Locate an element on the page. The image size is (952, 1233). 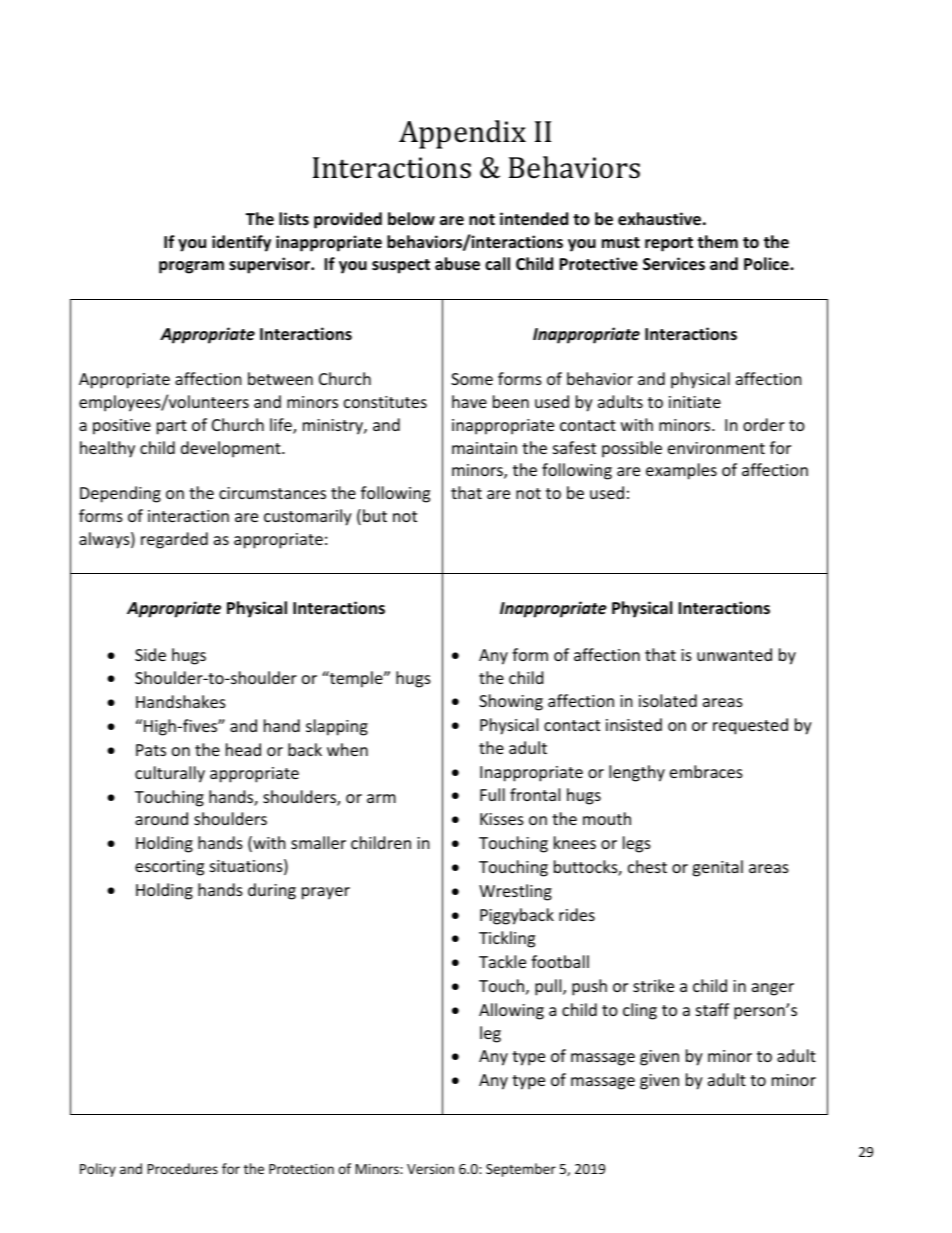
Full is located at coordinates (492, 794).
